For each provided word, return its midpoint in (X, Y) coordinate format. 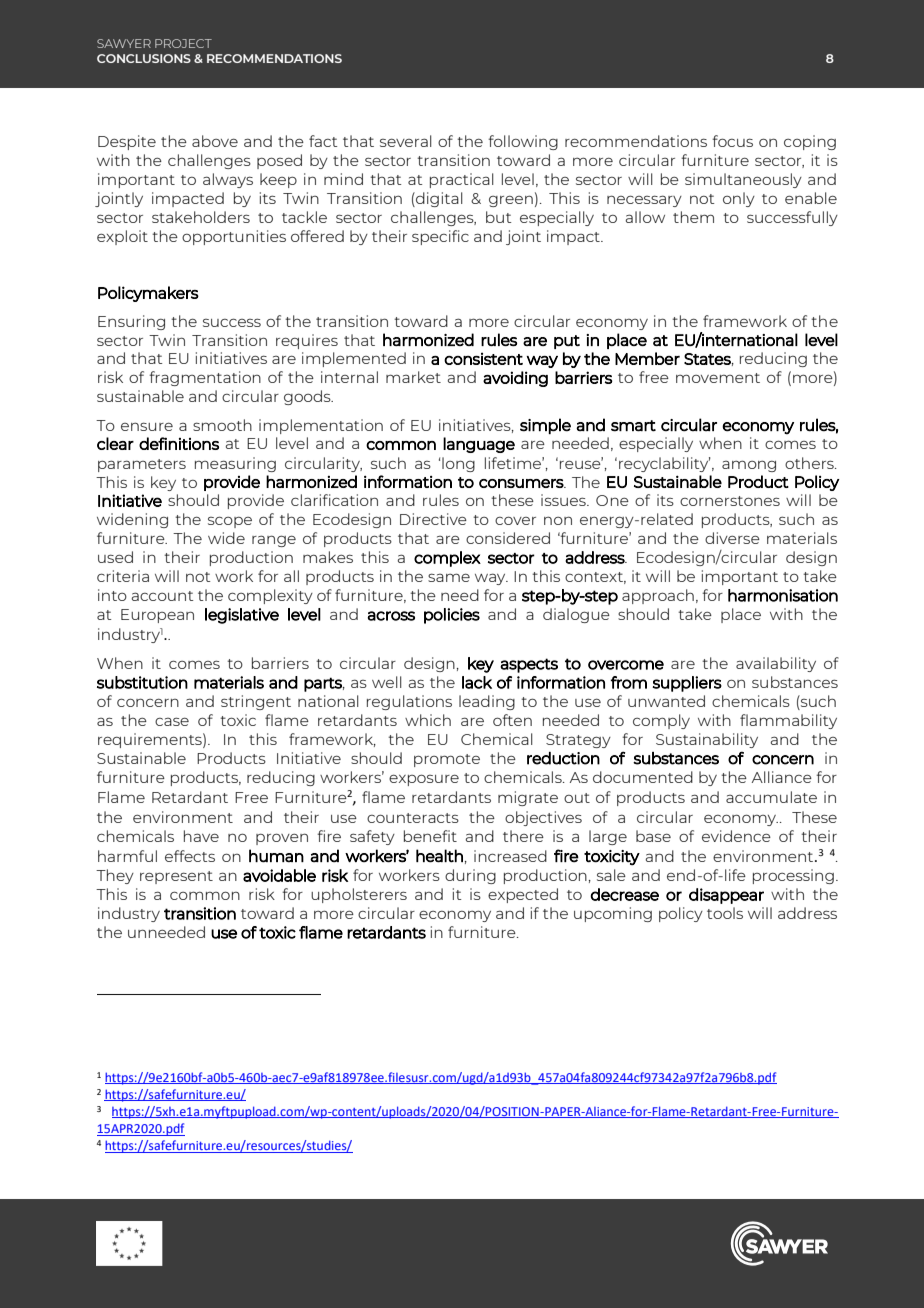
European (157, 616)
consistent (483, 358)
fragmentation (205, 378)
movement (718, 378)
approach (658, 596)
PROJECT (183, 43)
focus (732, 141)
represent (176, 877)
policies (452, 616)
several (406, 141)
